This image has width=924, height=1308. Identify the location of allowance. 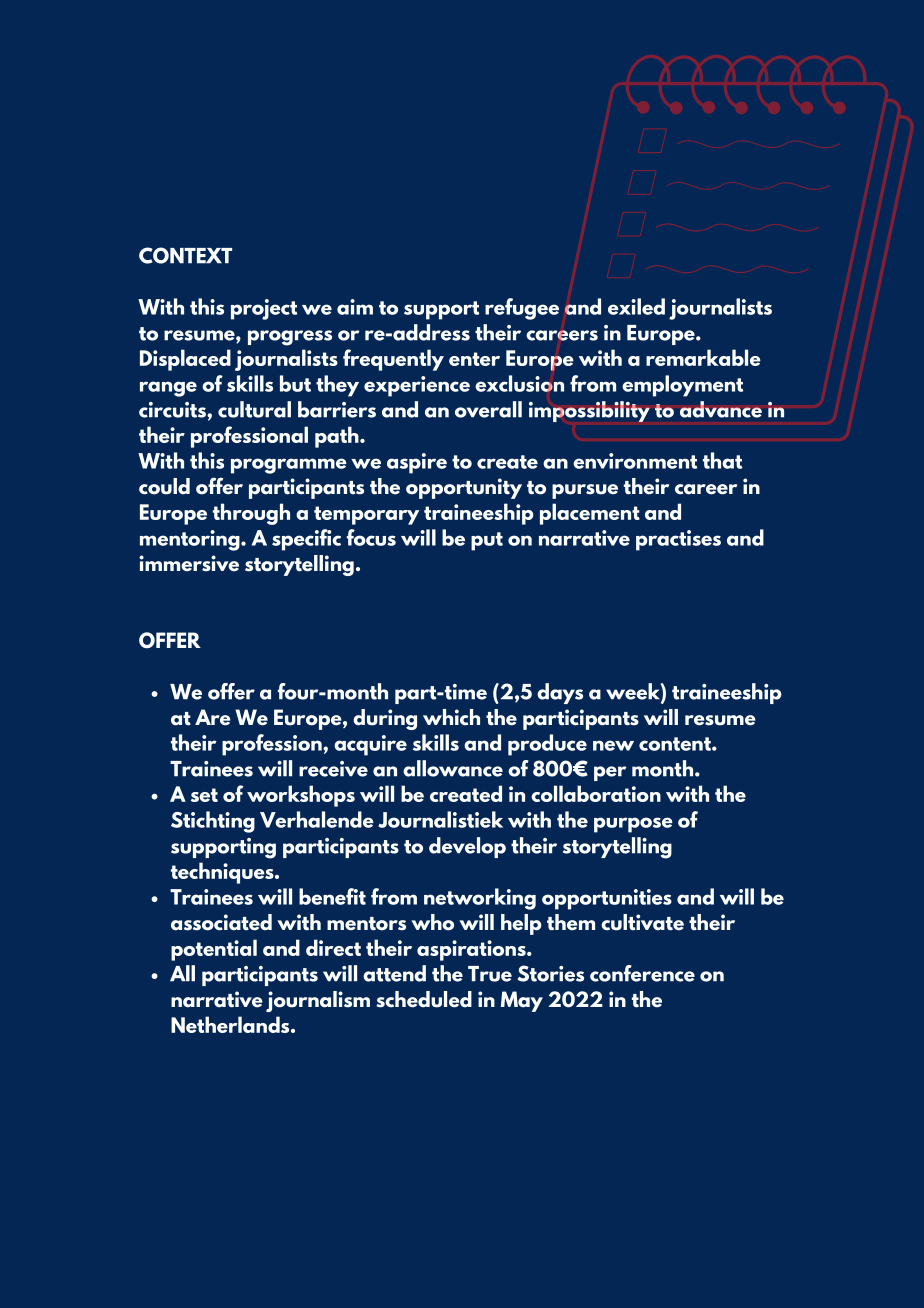
(453, 768).
